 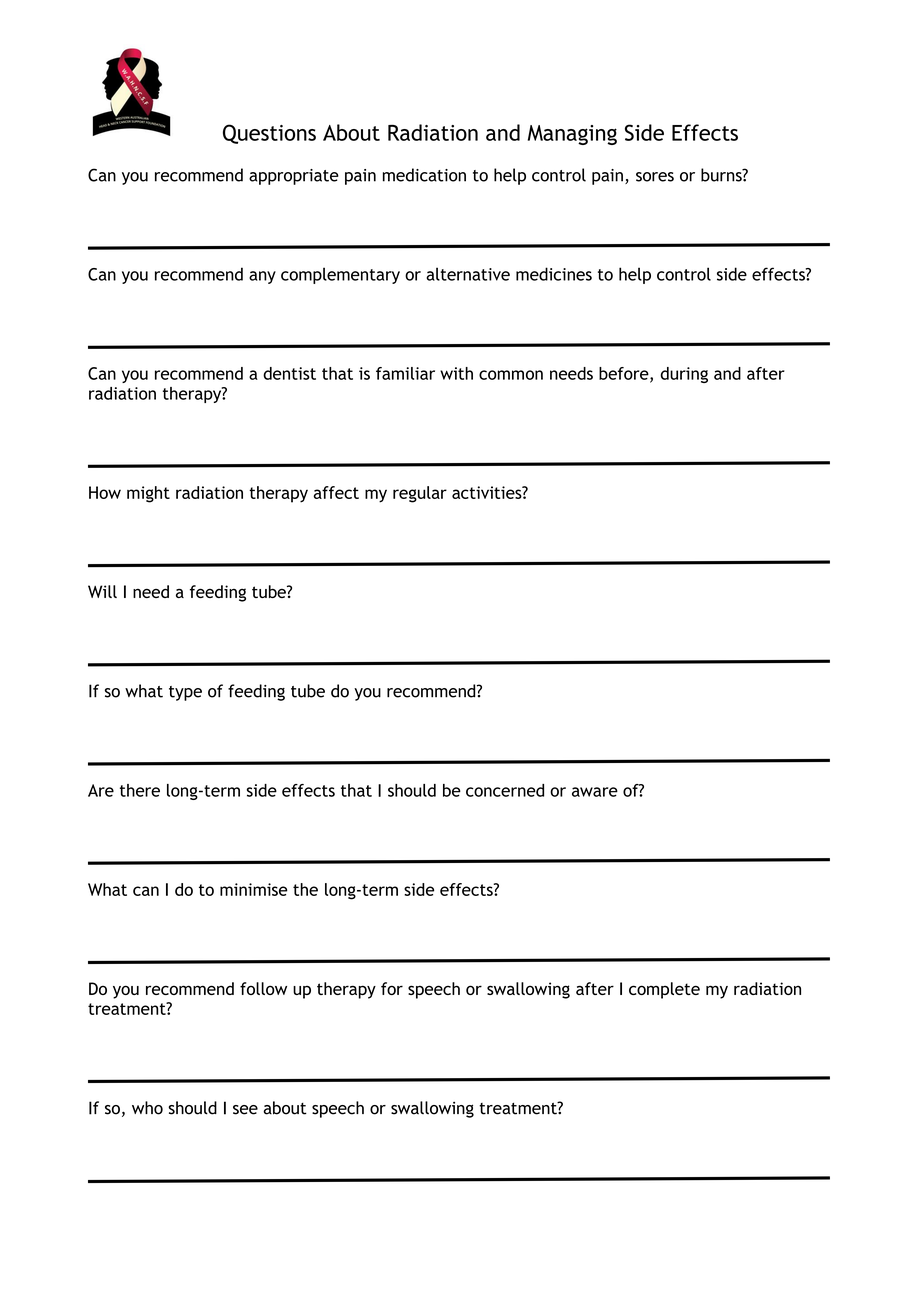 I want to click on Questions, so click(x=269, y=134).
